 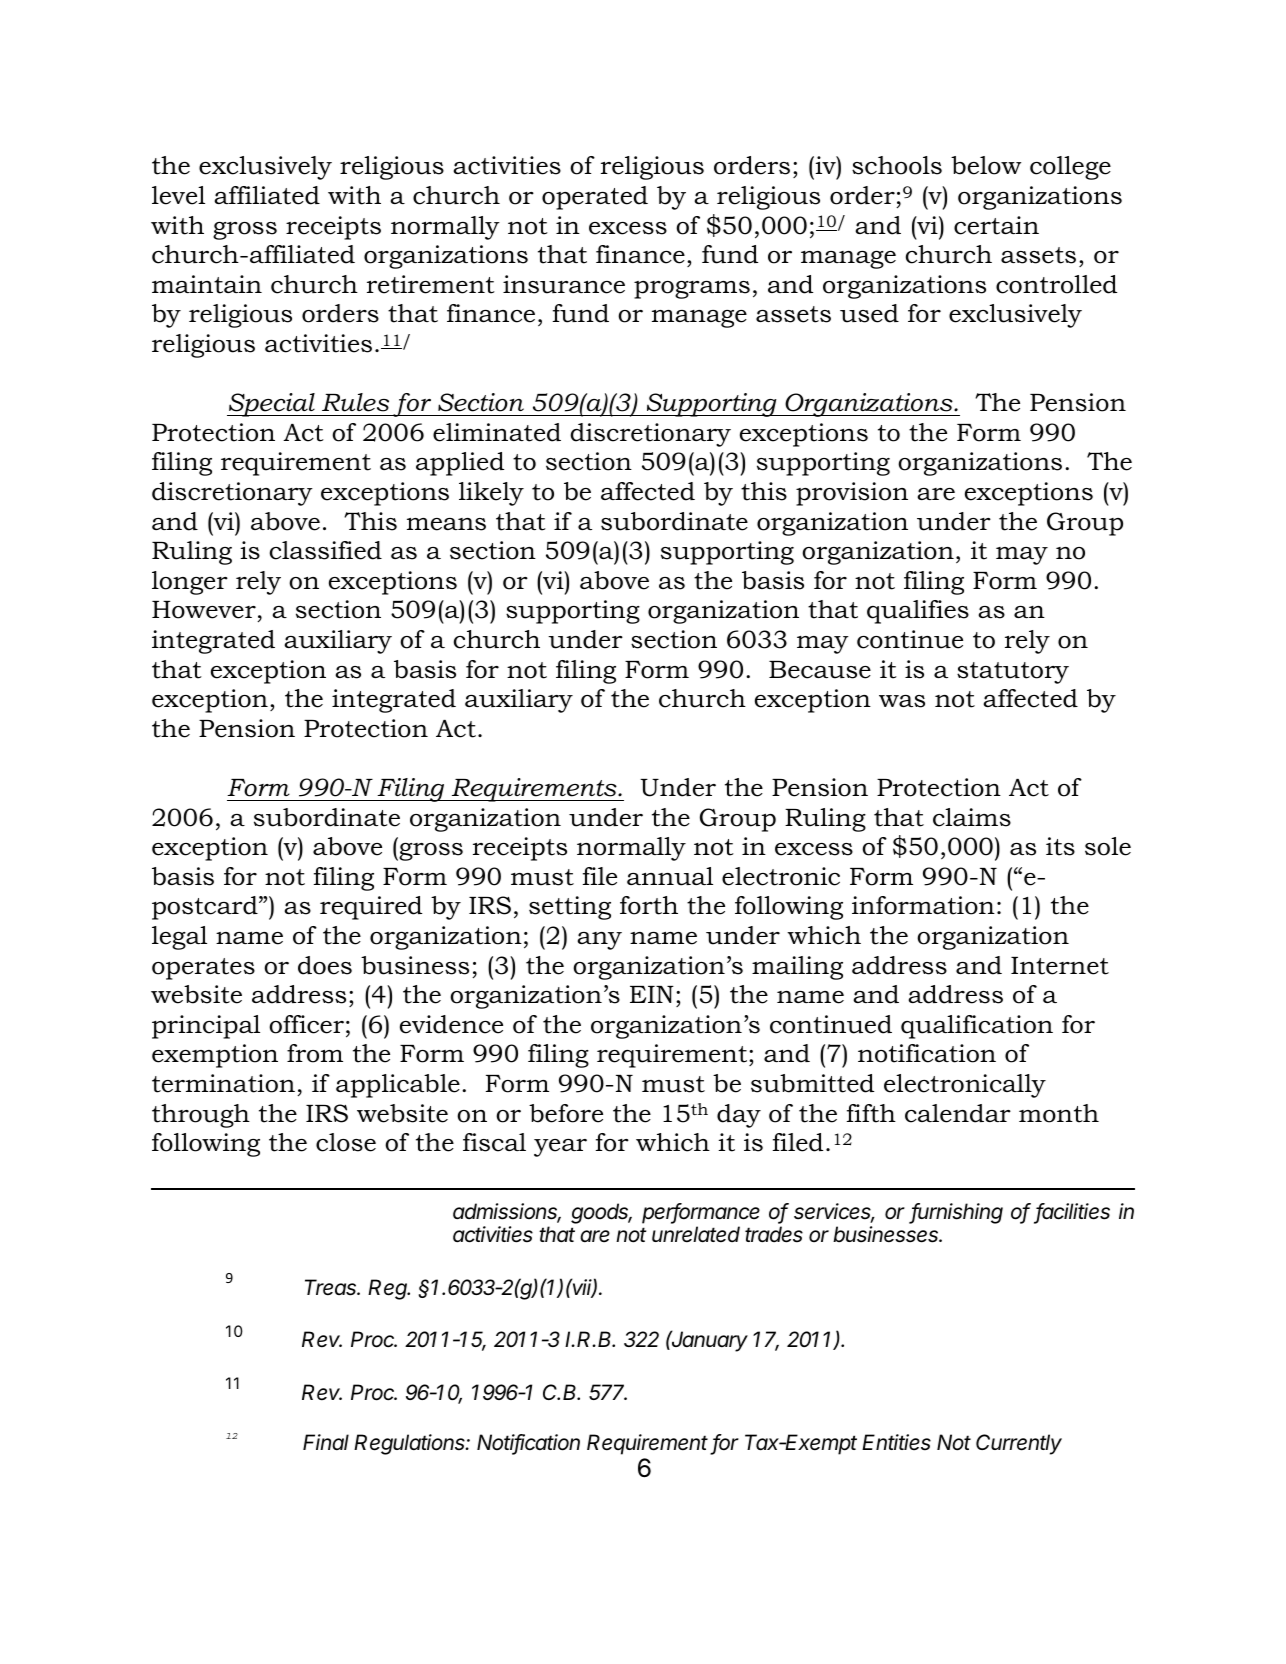 What do you see at coordinates (996, 225) in the screenshot?
I see `certain` at bounding box center [996, 225].
